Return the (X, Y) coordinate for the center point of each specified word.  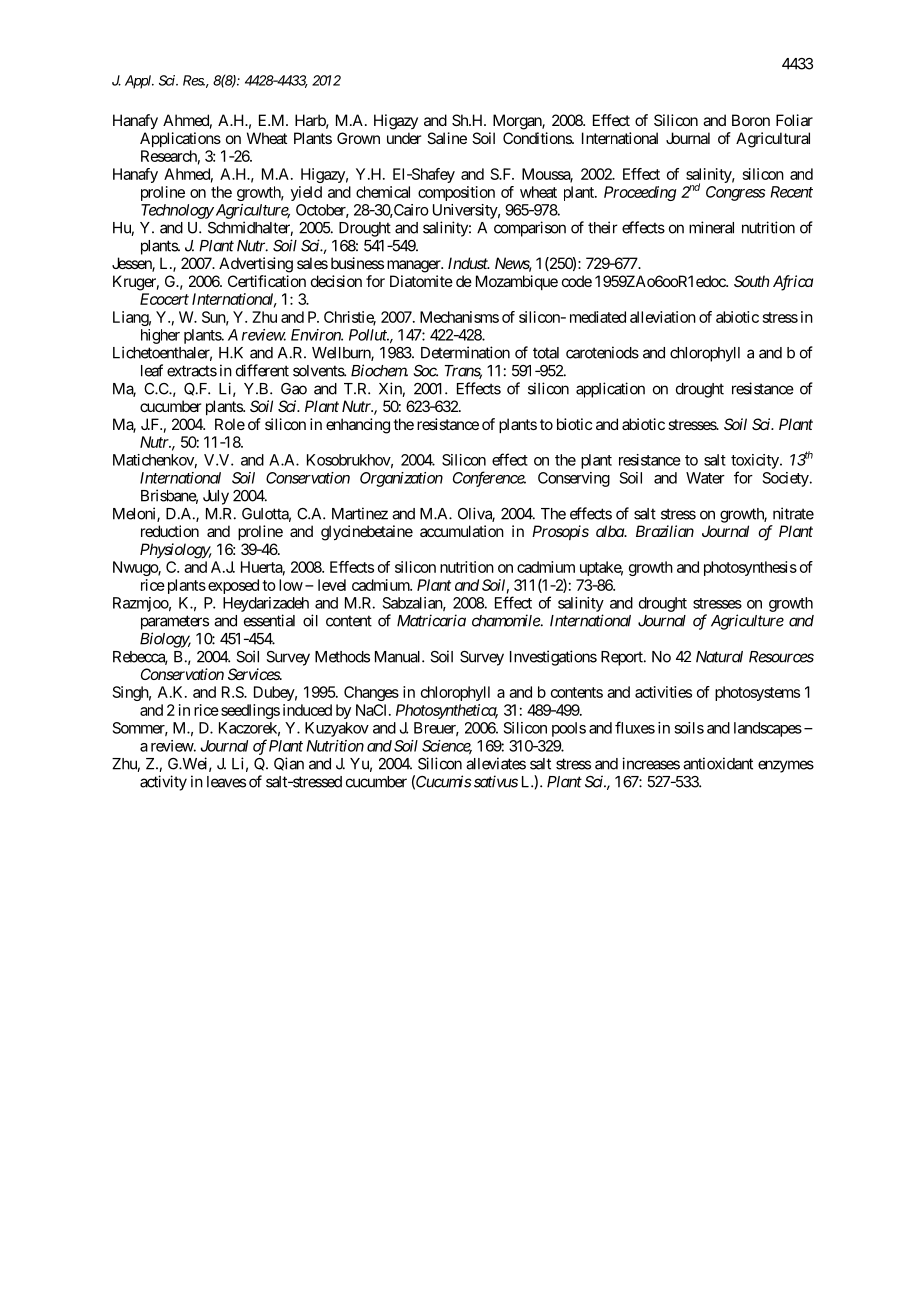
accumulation (462, 531)
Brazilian (665, 531)
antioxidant (718, 763)
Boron (751, 120)
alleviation (663, 317)
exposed (233, 586)
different (262, 370)
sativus (494, 781)
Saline (447, 138)
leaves (226, 782)
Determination (465, 352)
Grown (358, 138)
